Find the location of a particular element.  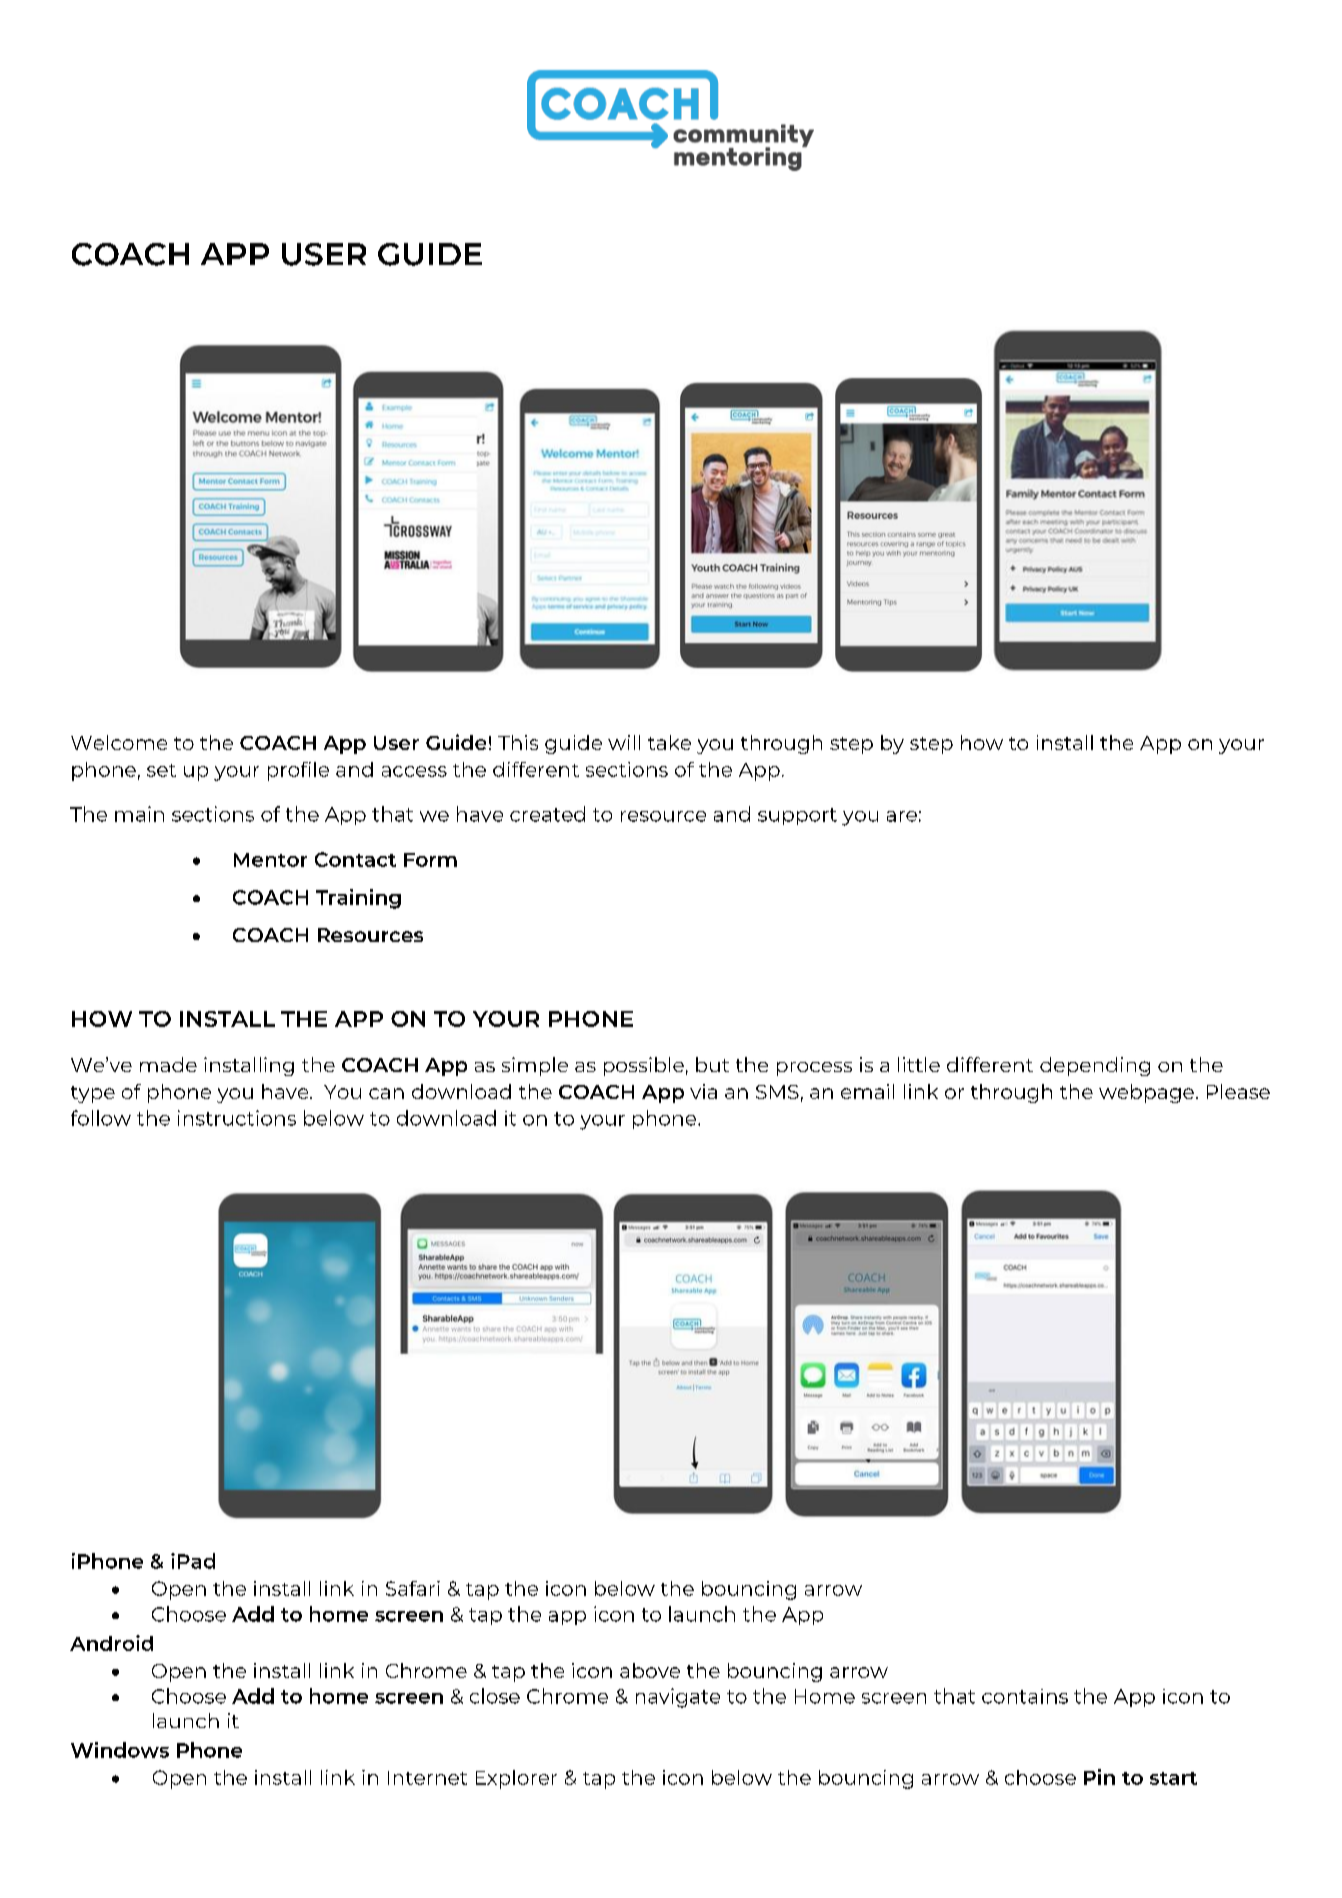

are is located at coordinates (902, 816).
